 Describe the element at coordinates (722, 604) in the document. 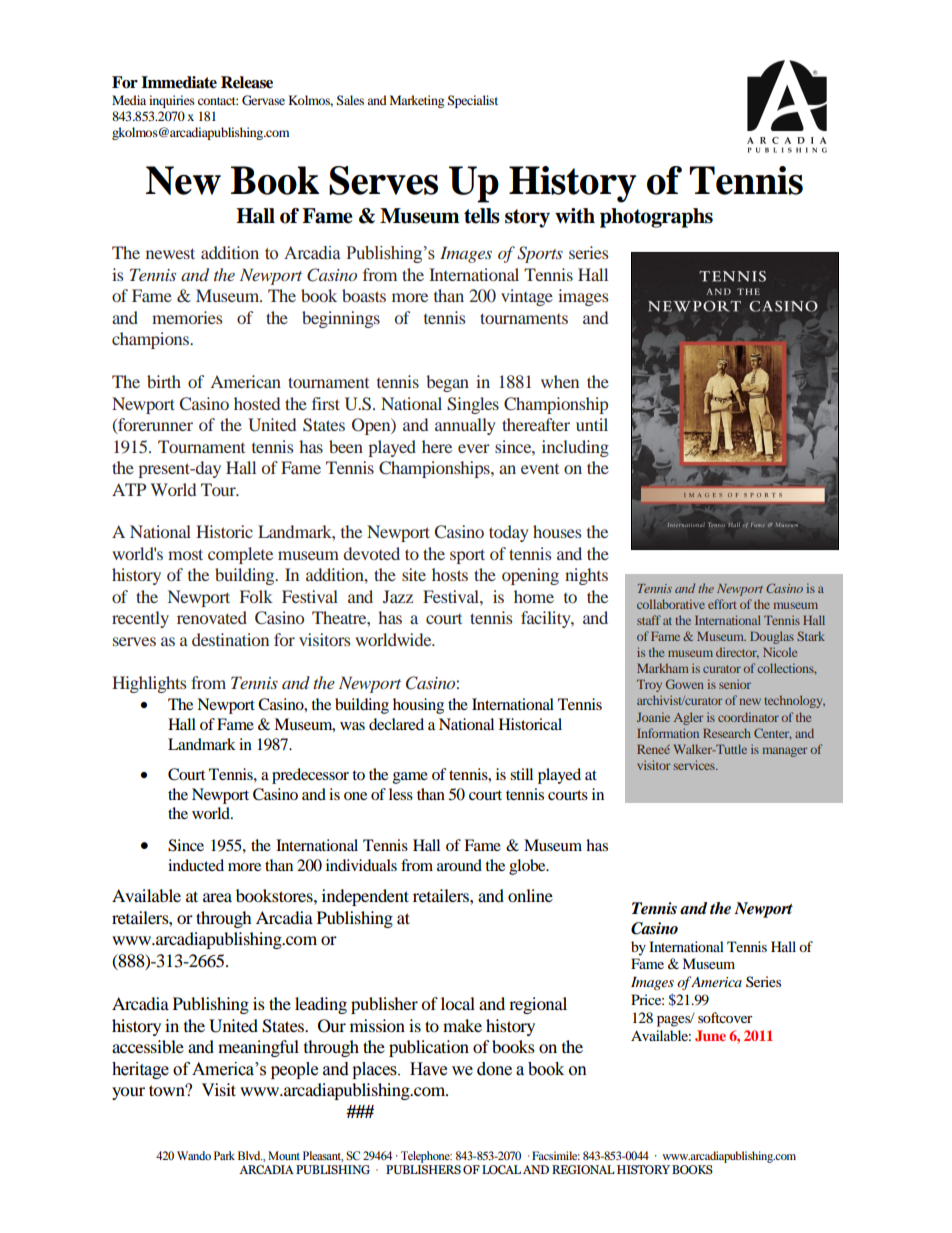

I see `effort` at that location.
